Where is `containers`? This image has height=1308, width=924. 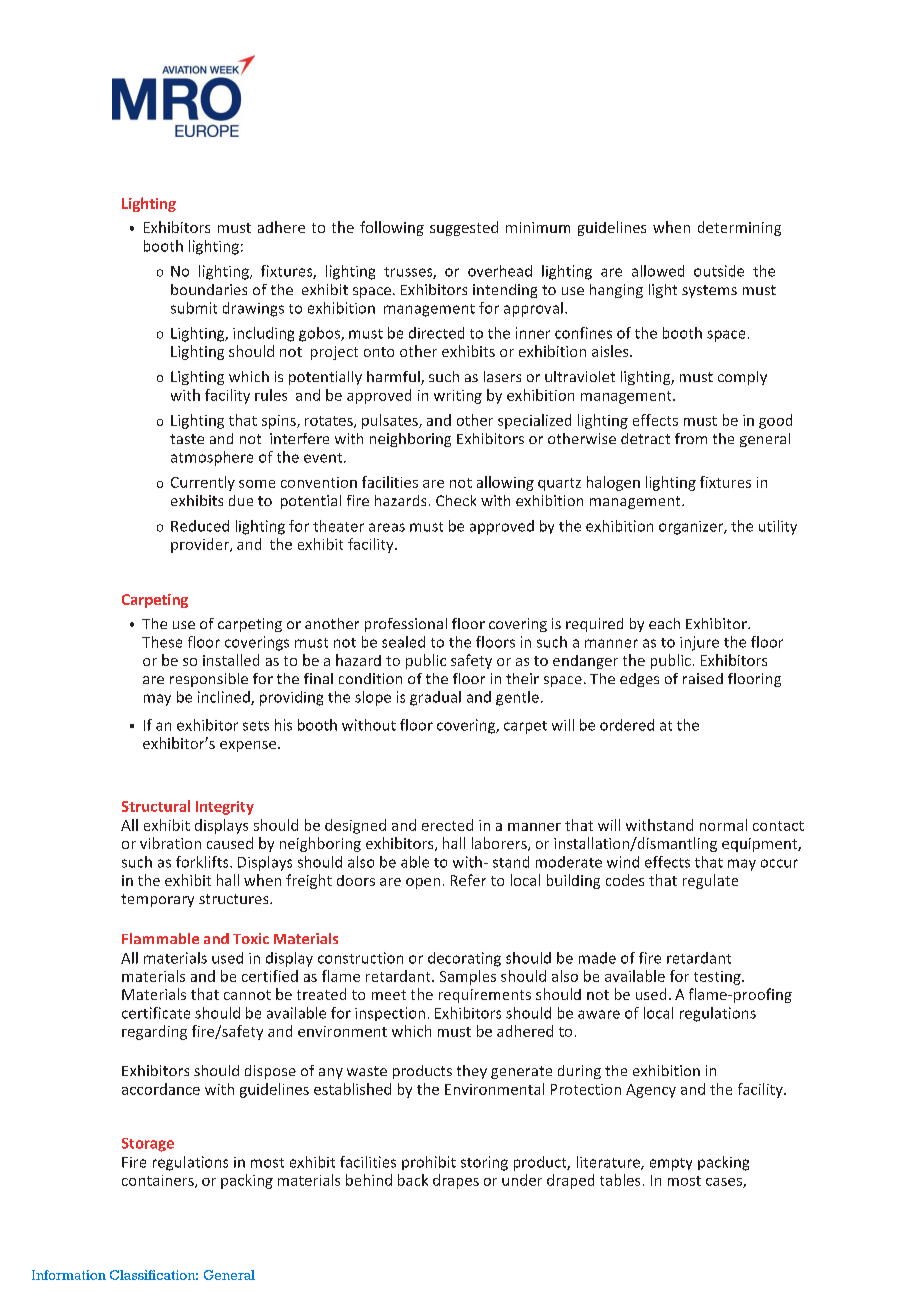 containers is located at coordinates (159, 1181).
